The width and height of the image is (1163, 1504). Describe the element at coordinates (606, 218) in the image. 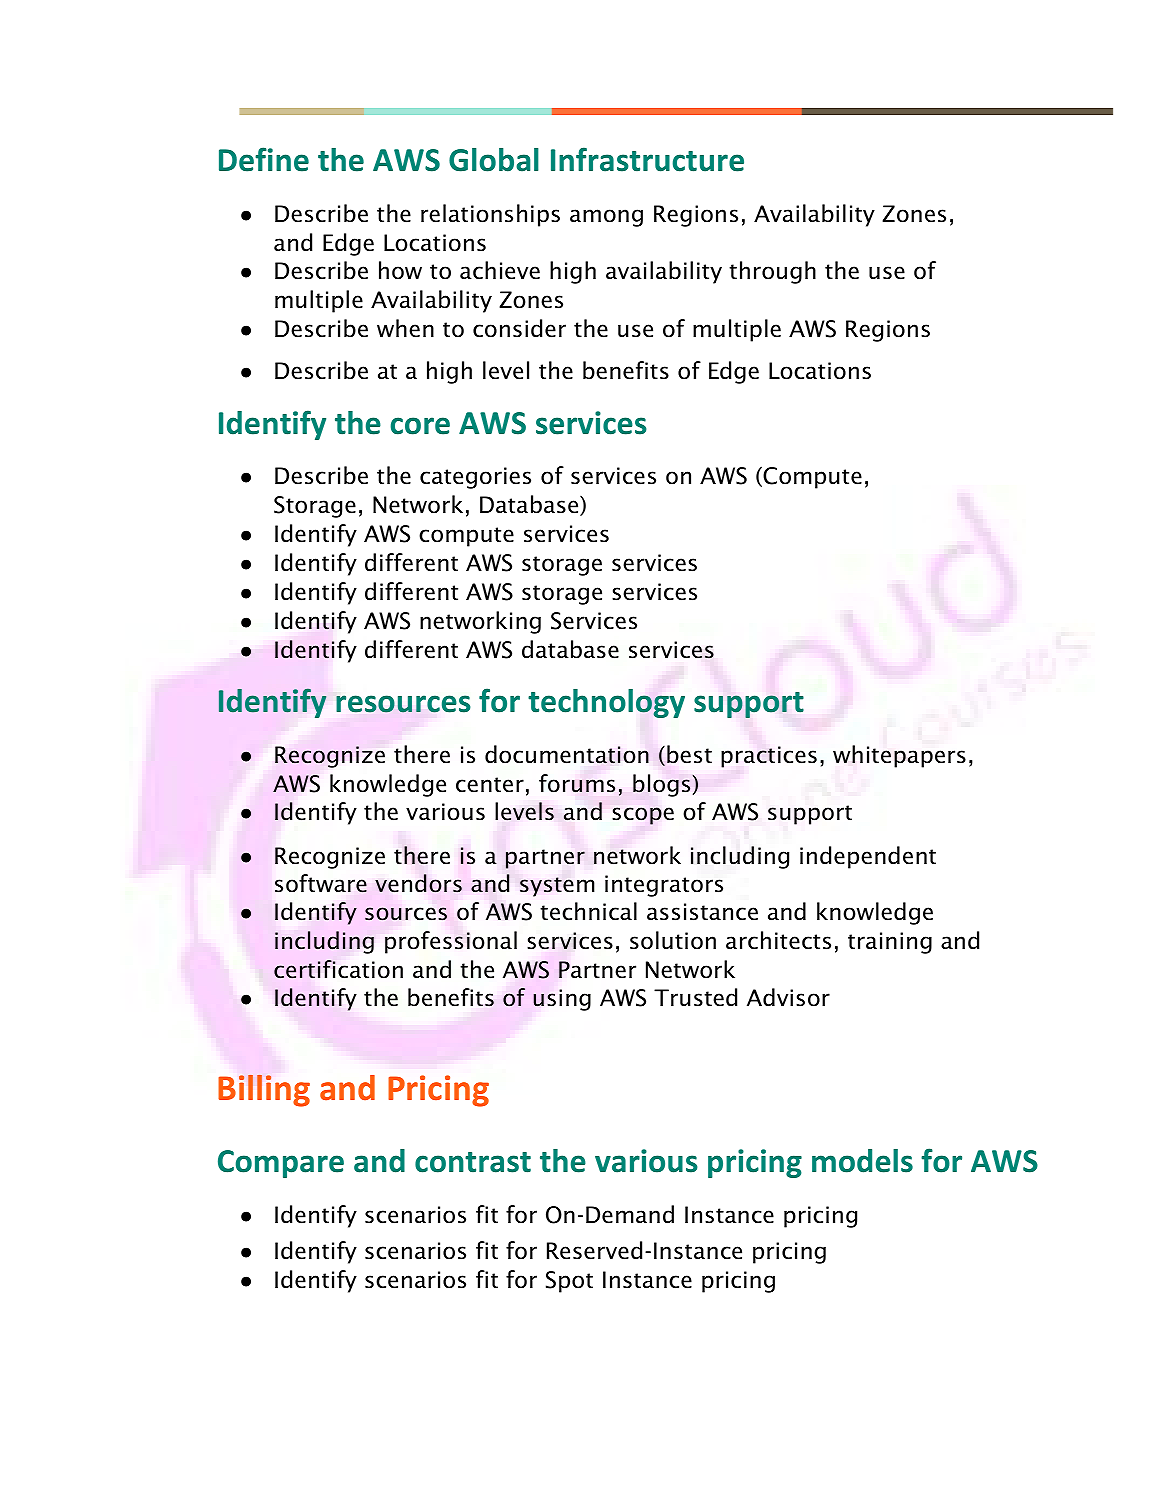

I see `among` at that location.
